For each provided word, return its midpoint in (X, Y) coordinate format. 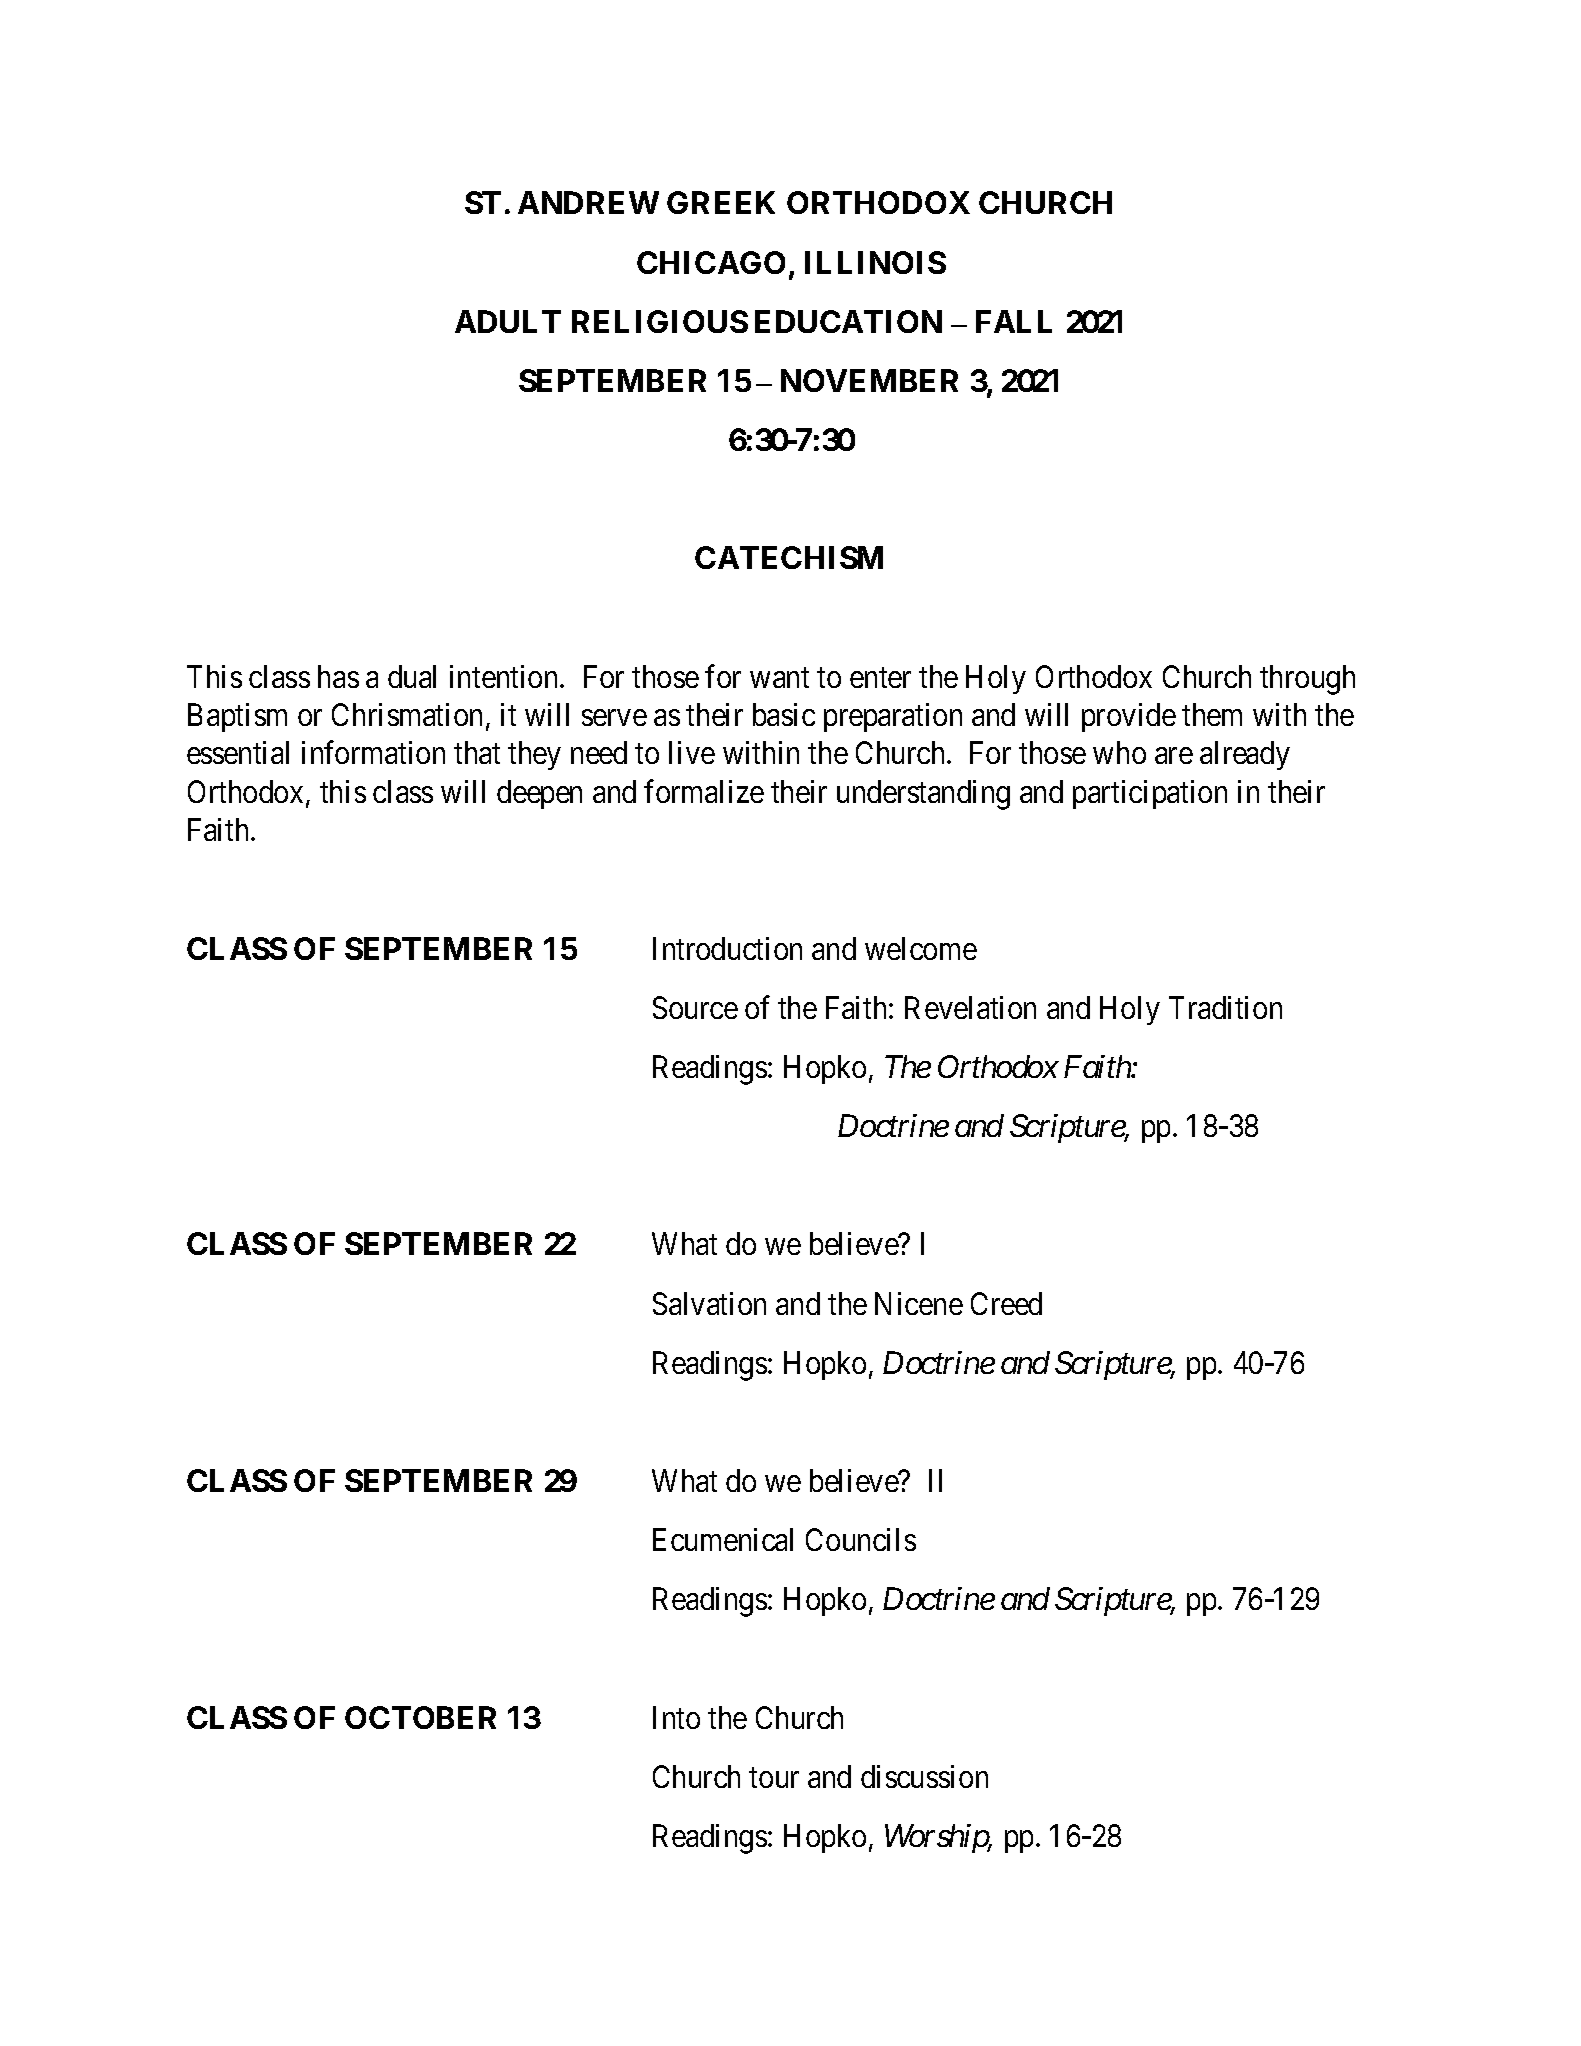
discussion (924, 1776)
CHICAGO (711, 262)
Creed (1006, 1303)
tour (774, 1778)
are (1174, 756)
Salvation (709, 1303)
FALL (1014, 321)
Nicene (919, 1303)
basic (784, 714)
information (373, 752)
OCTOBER (420, 1717)
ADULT (508, 321)
